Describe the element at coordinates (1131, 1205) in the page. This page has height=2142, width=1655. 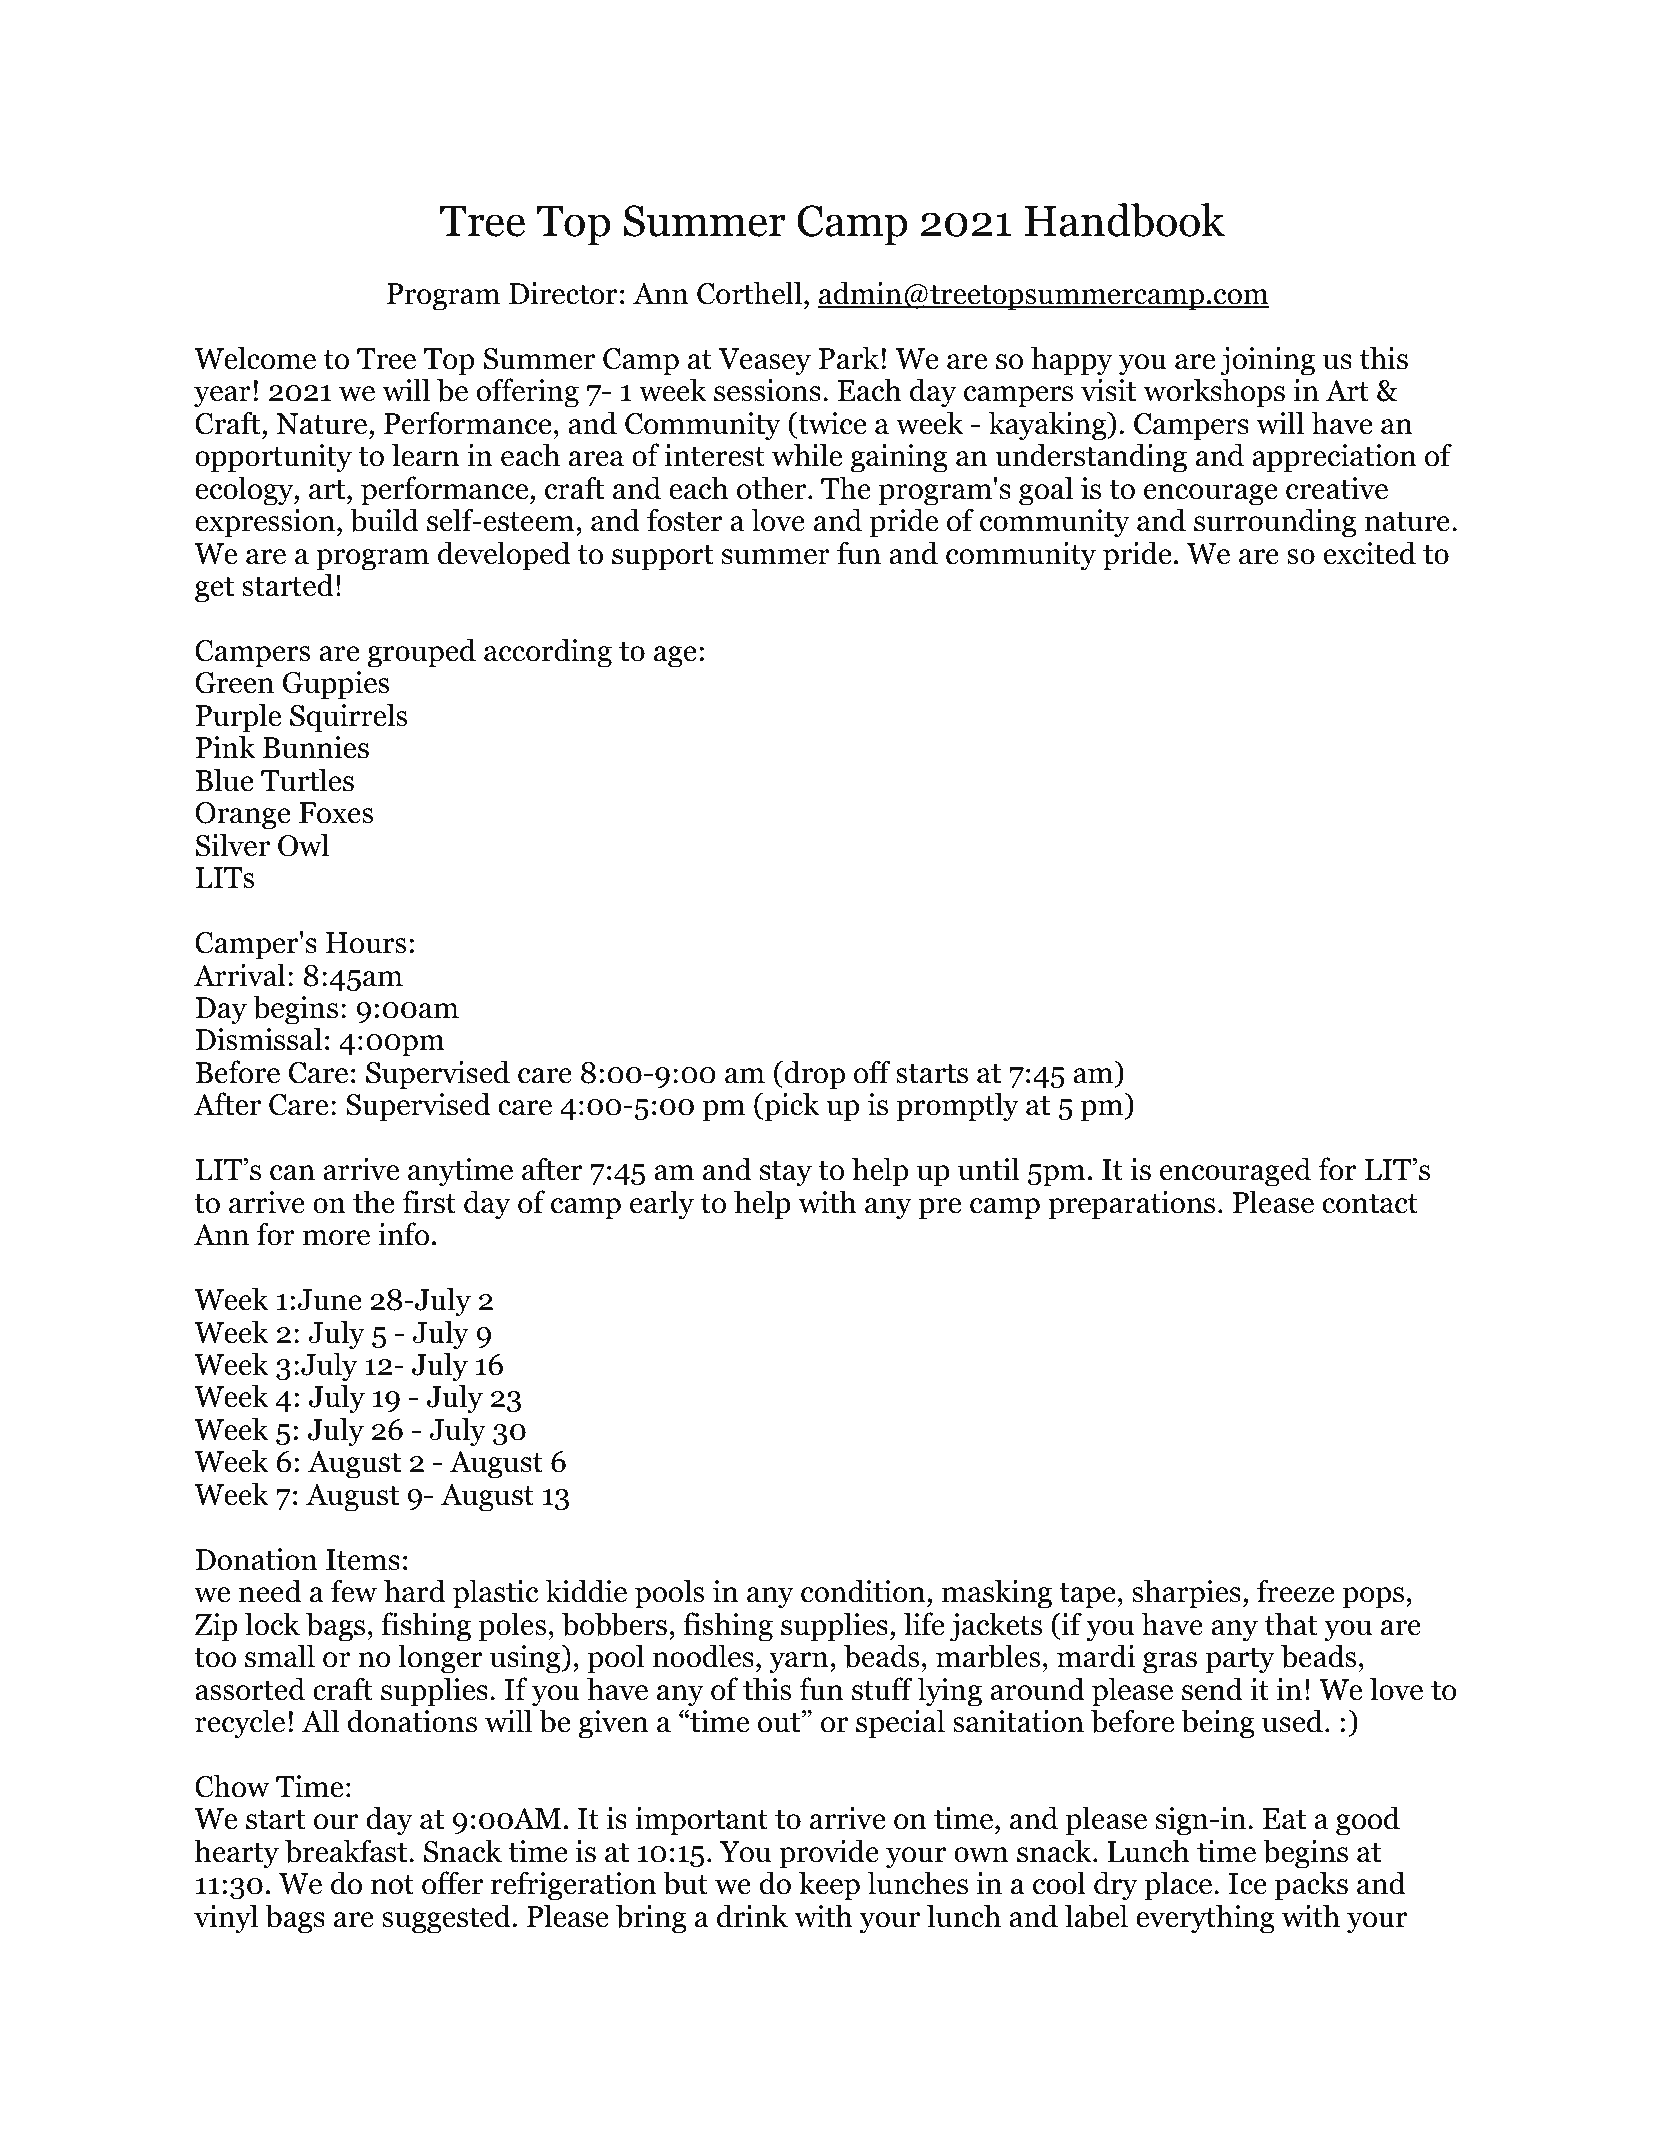
I see `preparations` at that location.
